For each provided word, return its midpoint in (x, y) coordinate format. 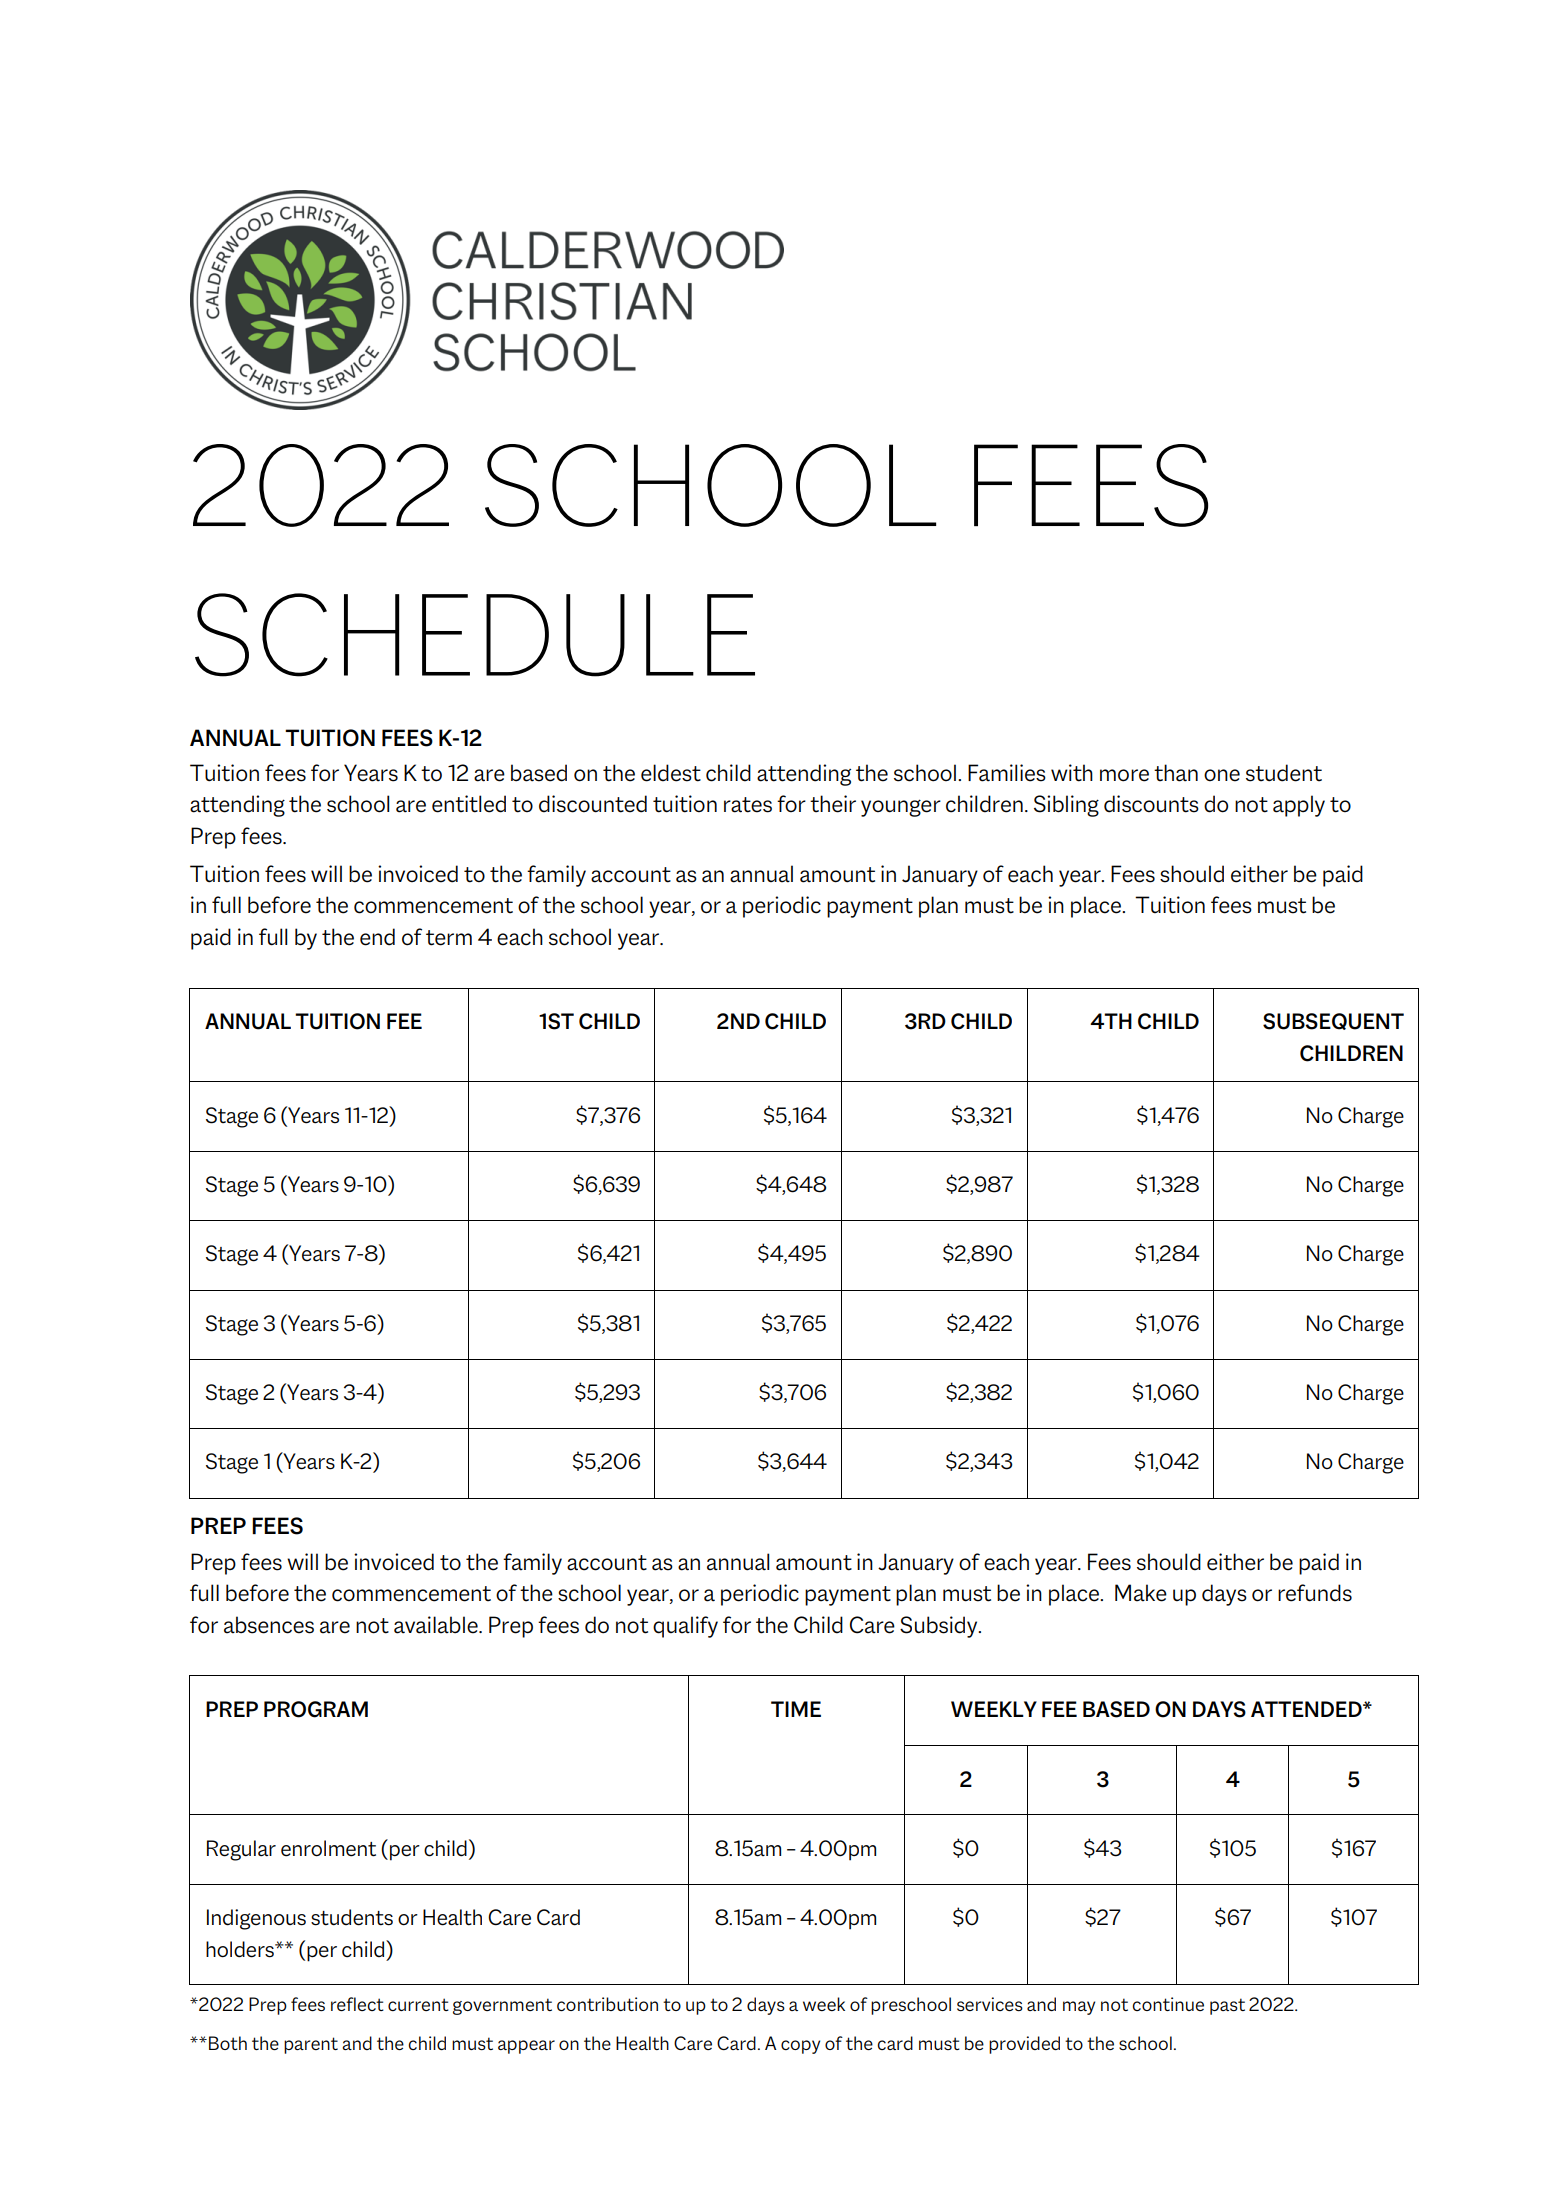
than (1176, 773)
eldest (671, 773)
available (437, 1625)
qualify (685, 1627)
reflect (357, 2004)
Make (1141, 1593)
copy (800, 2047)
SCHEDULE (475, 635)
